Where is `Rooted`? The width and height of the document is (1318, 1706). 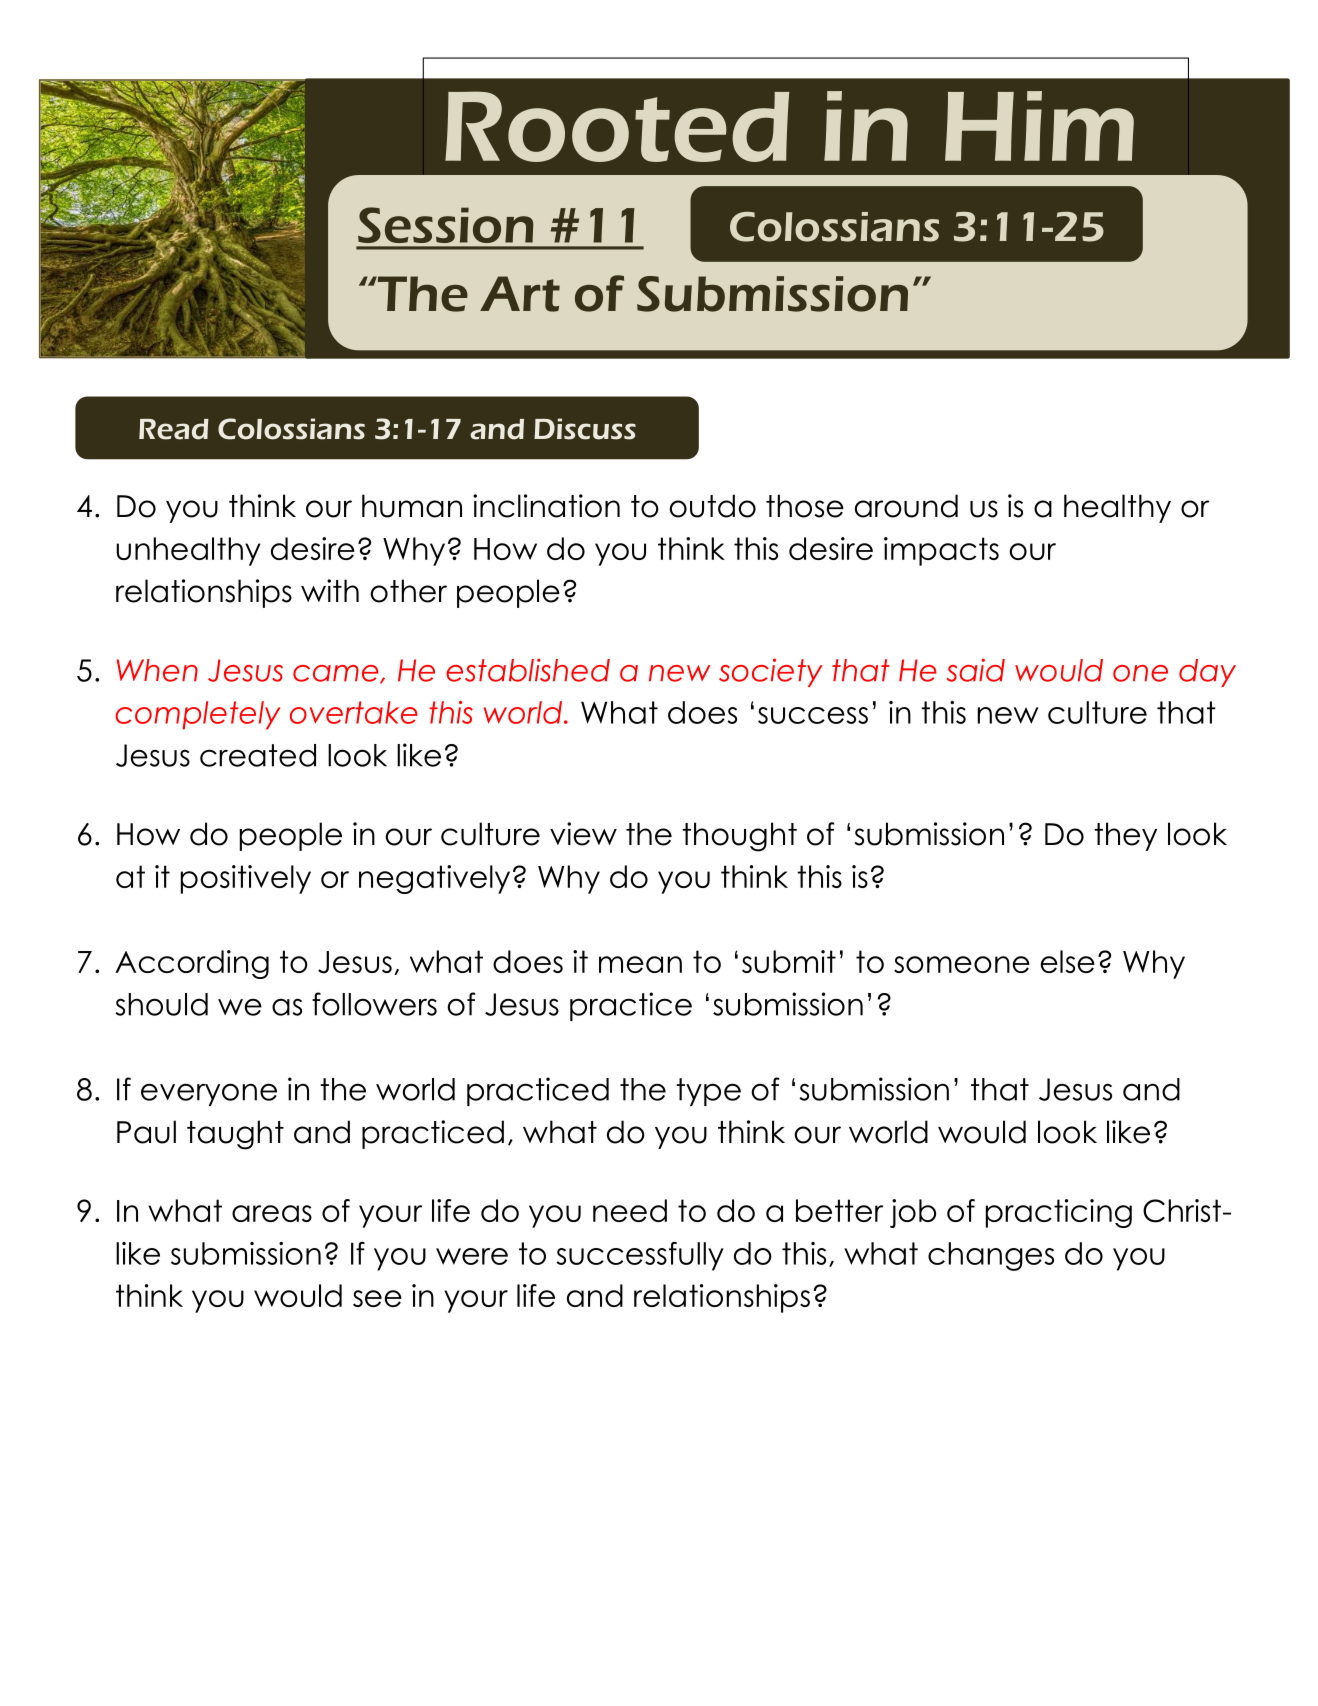 Rooted is located at coordinates (617, 126).
